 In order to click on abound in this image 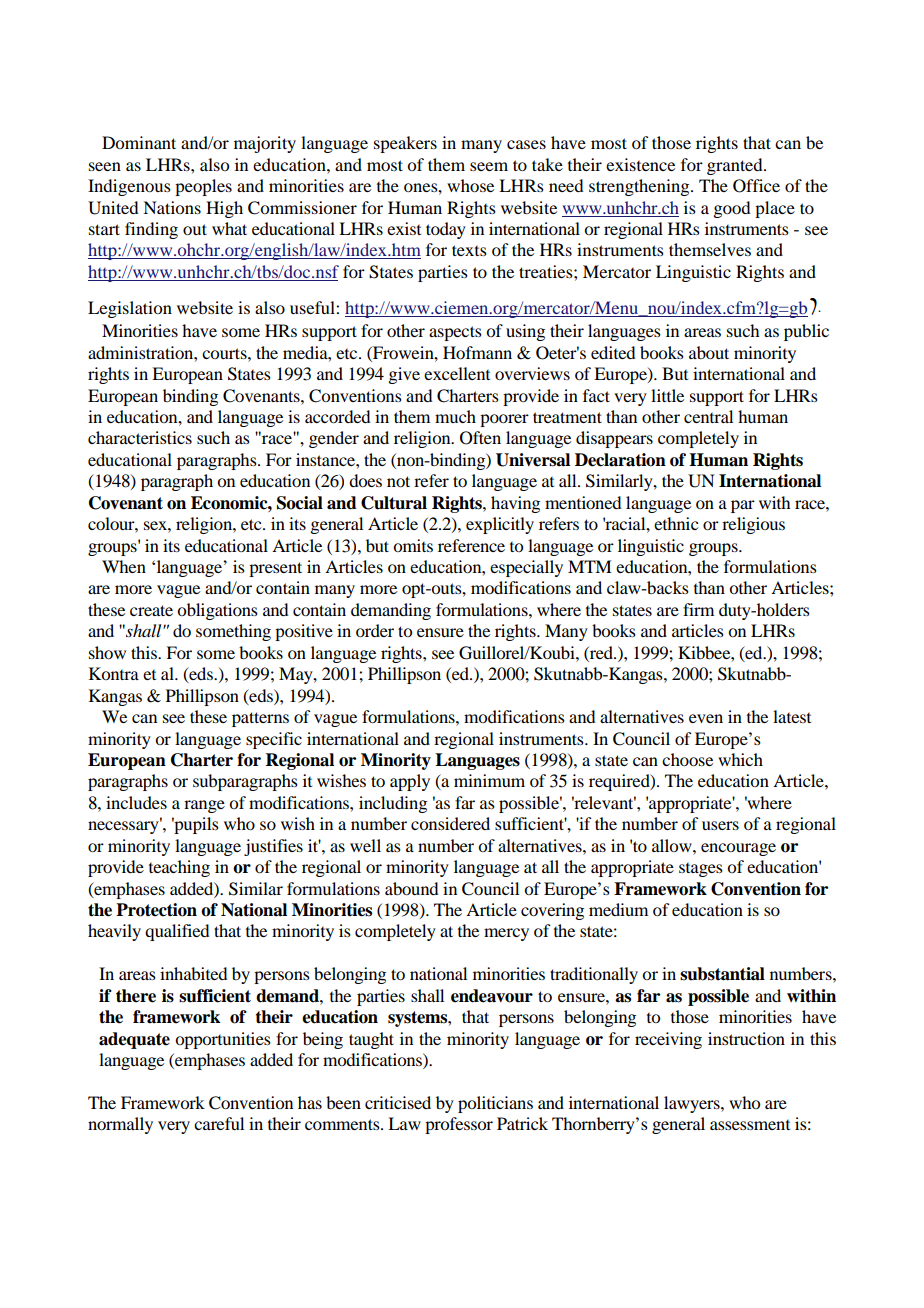, I will do `click(411, 888)`.
